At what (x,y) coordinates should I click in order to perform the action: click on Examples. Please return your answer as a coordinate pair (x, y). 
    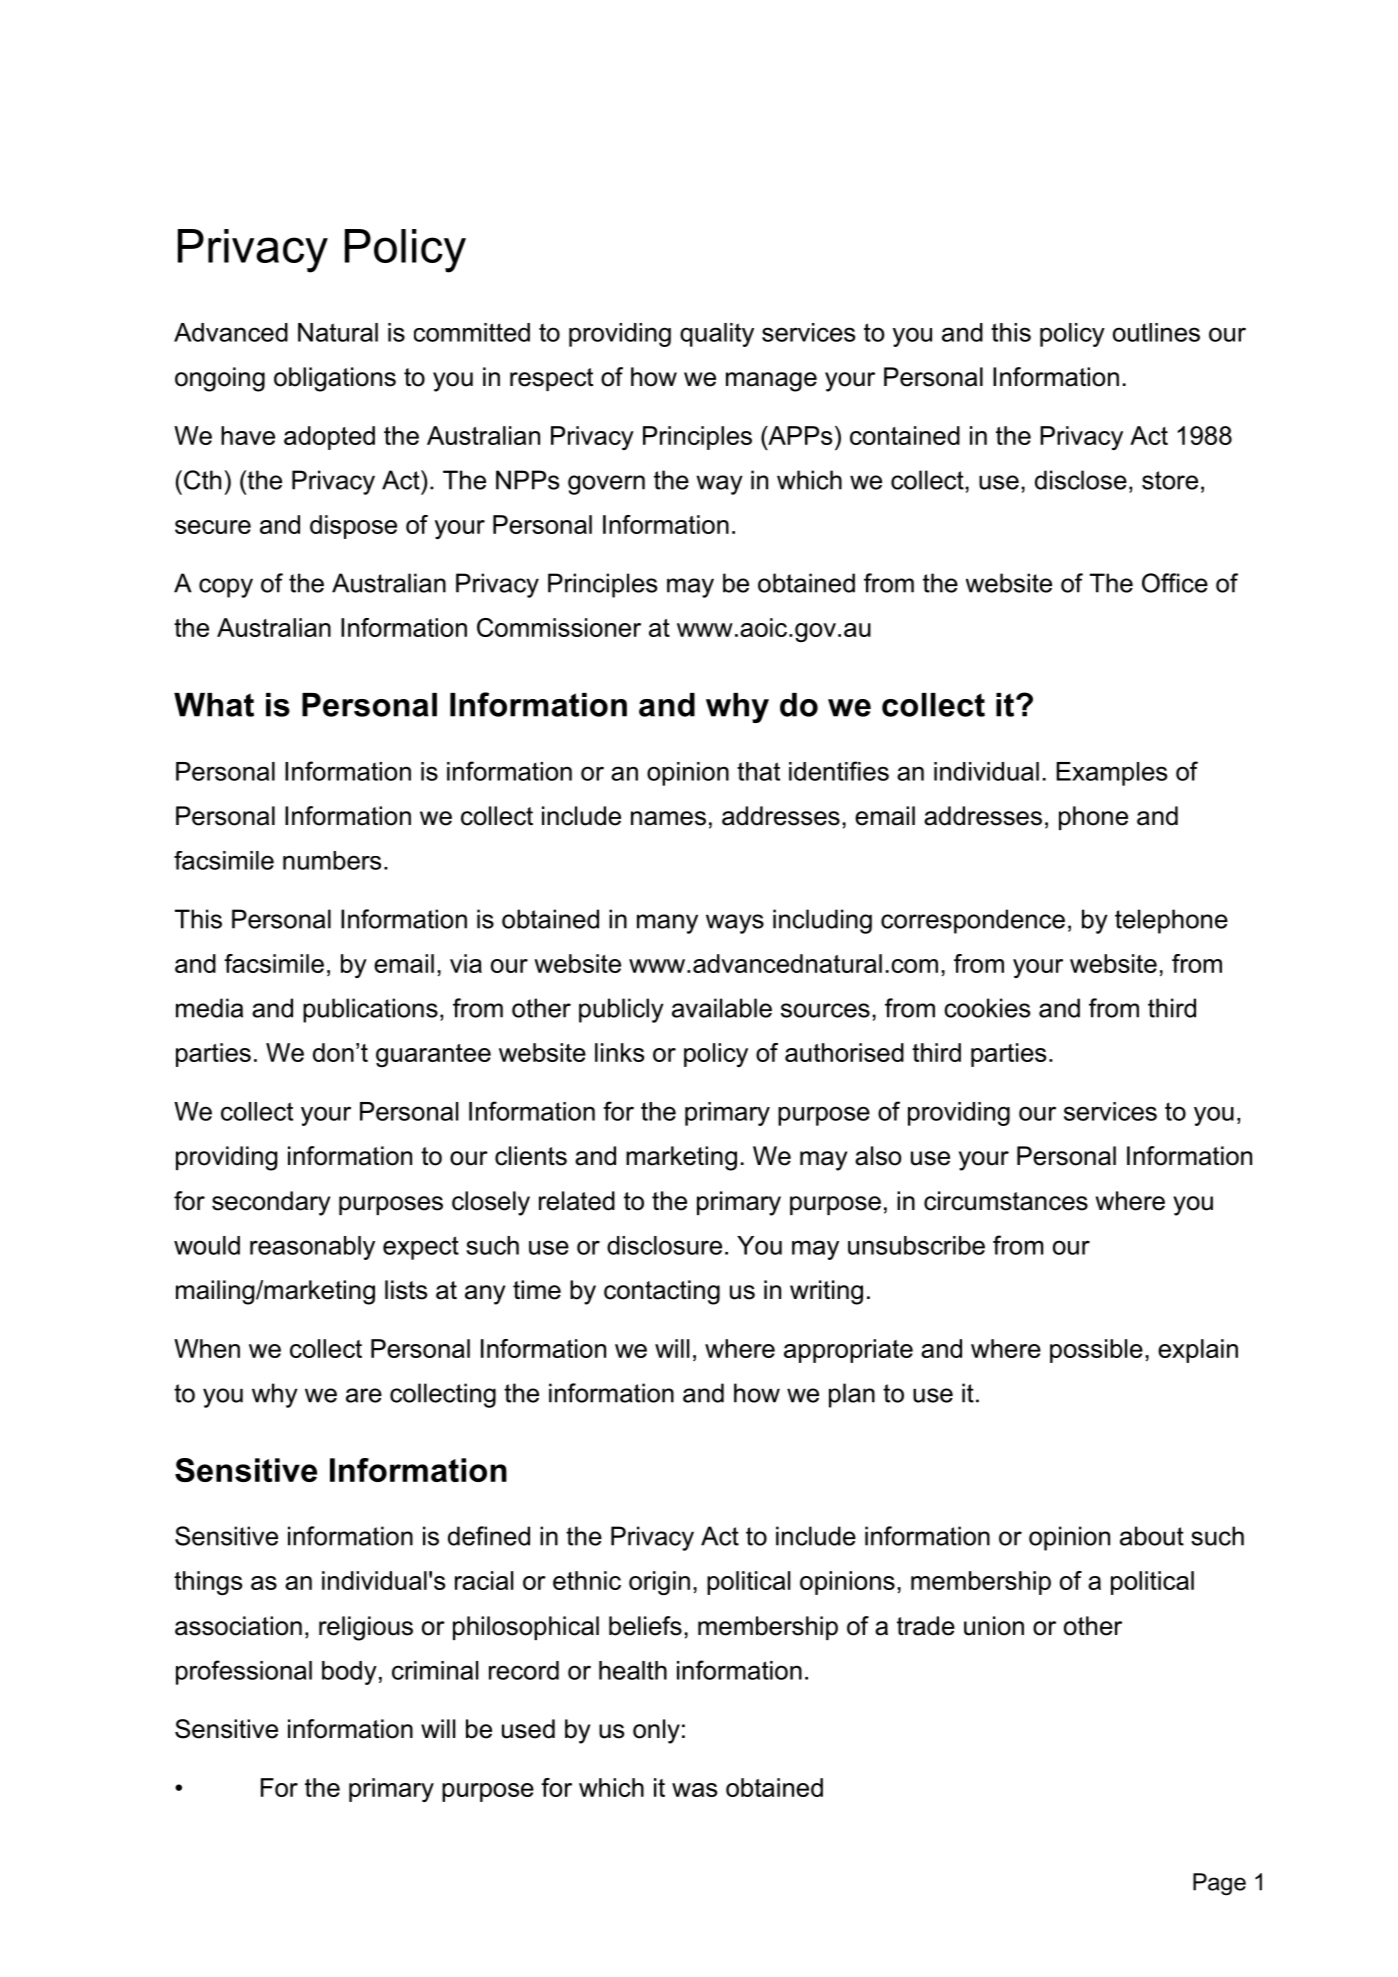
    Looking at the image, I should click on (1111, 774).
